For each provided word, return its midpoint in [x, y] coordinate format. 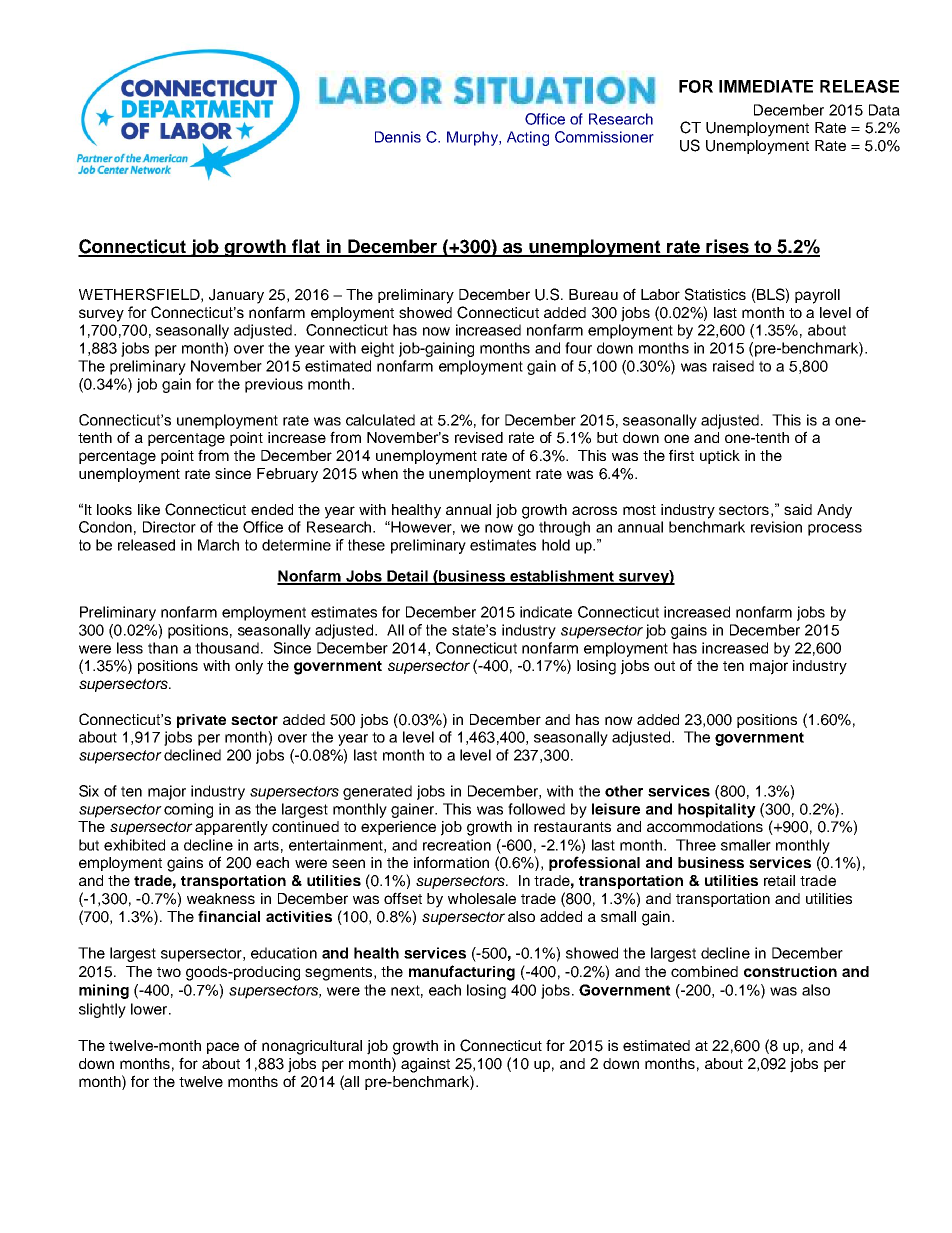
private [201, 721]
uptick [720, 457]
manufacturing [462, 973]
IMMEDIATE [766, 86]
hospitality [717, 810]
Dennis [398, 137]
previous [274, 385]
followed [536, 809]
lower [150, 1009]
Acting [528, 138]
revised [479, 437]
